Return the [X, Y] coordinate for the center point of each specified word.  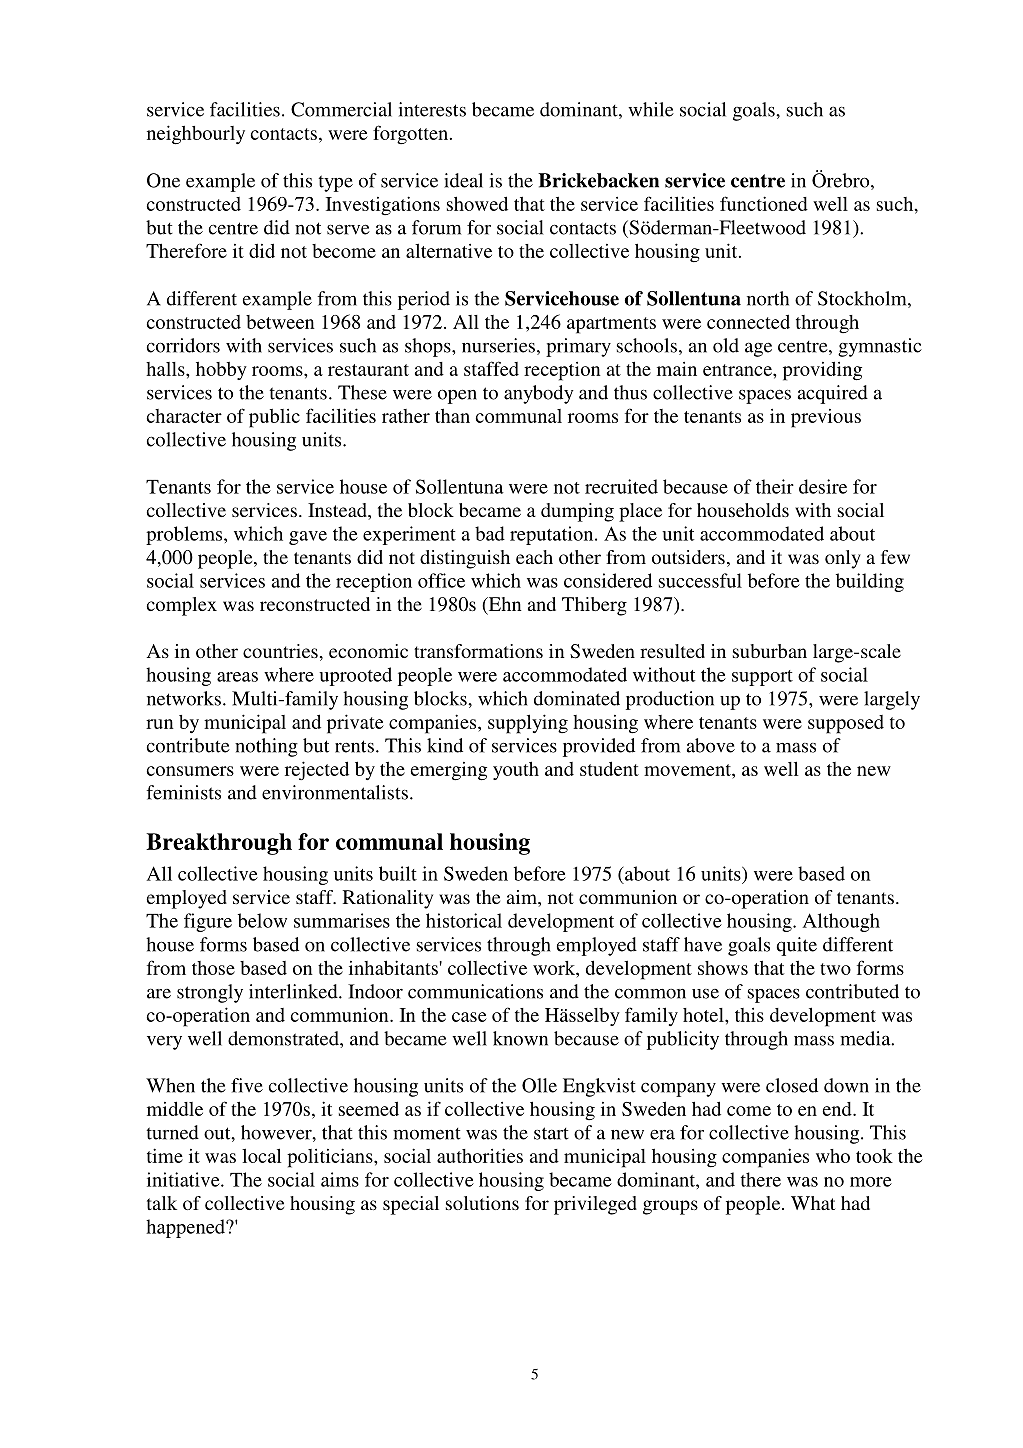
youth [516, 770]
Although [841, 922]
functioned [764, 203]
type [335, 183]
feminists [183, 792]
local [261, 1155]
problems [185, 535]
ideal [463, 180]
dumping [577, 512]
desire [823, 486]
